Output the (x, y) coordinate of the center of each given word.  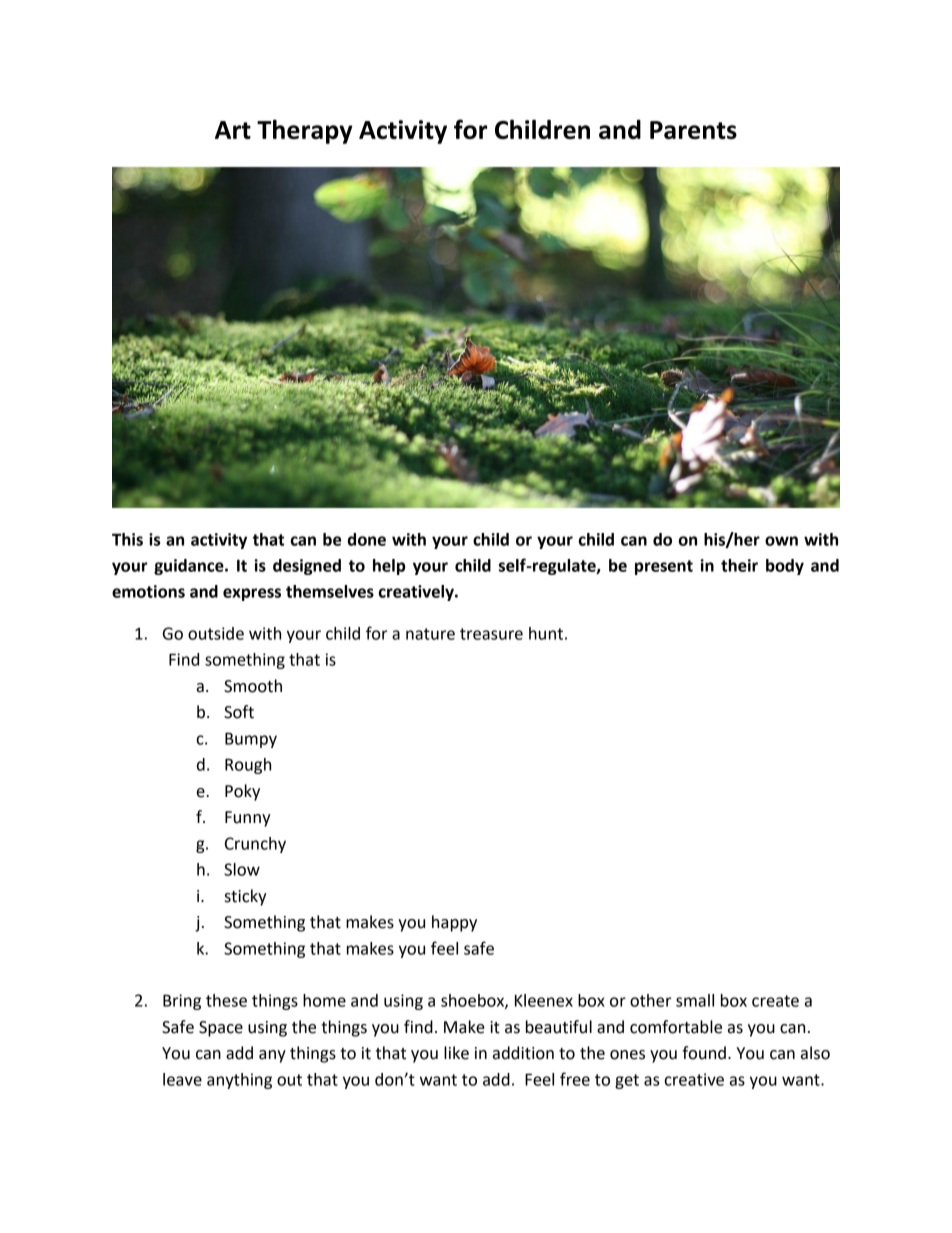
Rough (248, 766)
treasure (491, 634)
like (456, 1053)
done (367, 539)
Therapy (305, 131)
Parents (693, 130)
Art (233, 130)
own (781, 541)
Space (221, 1029)
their (739, 565)
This (127, 539)
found (704, 1053)
